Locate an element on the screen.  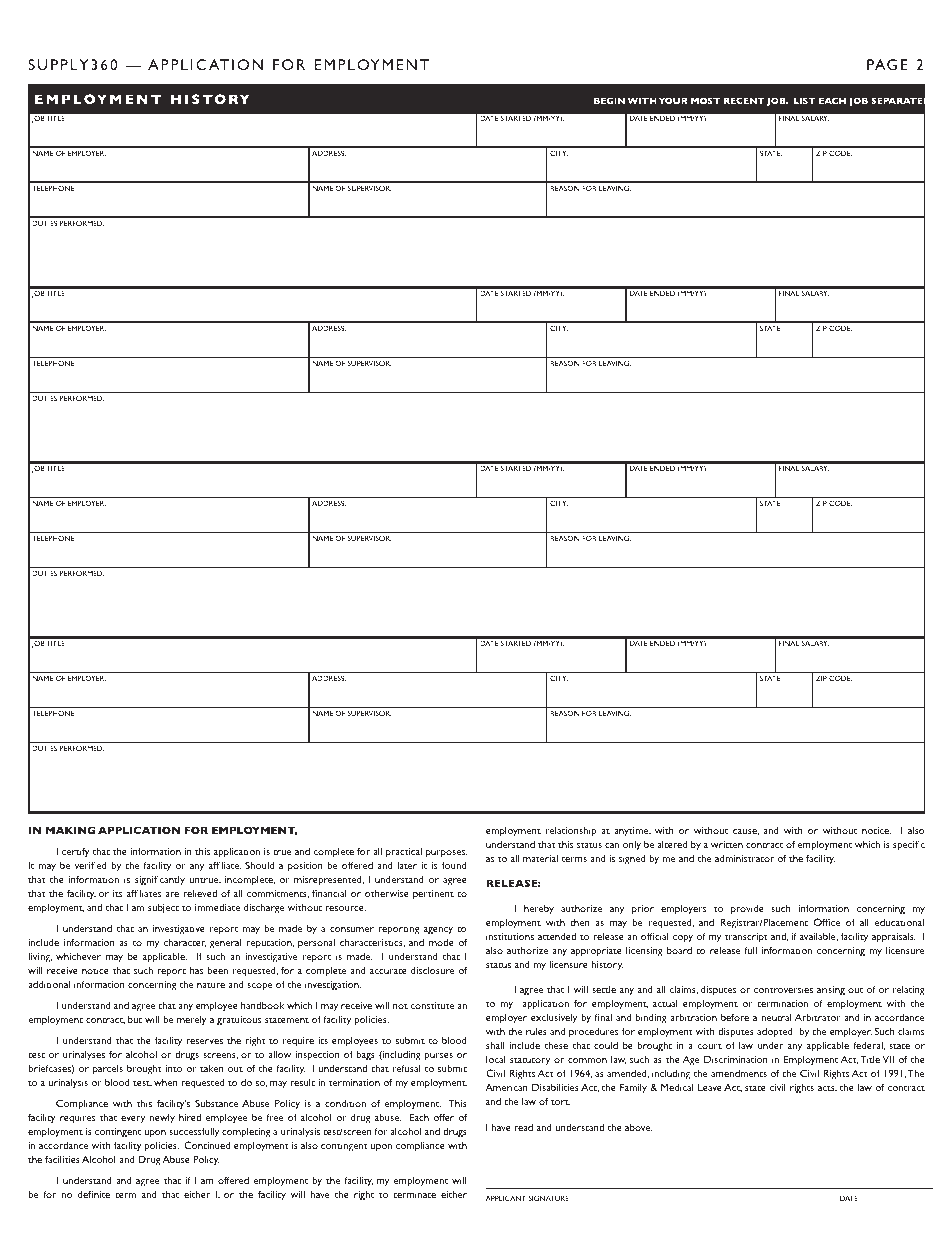
read is located at coordinates (523, 1127).
